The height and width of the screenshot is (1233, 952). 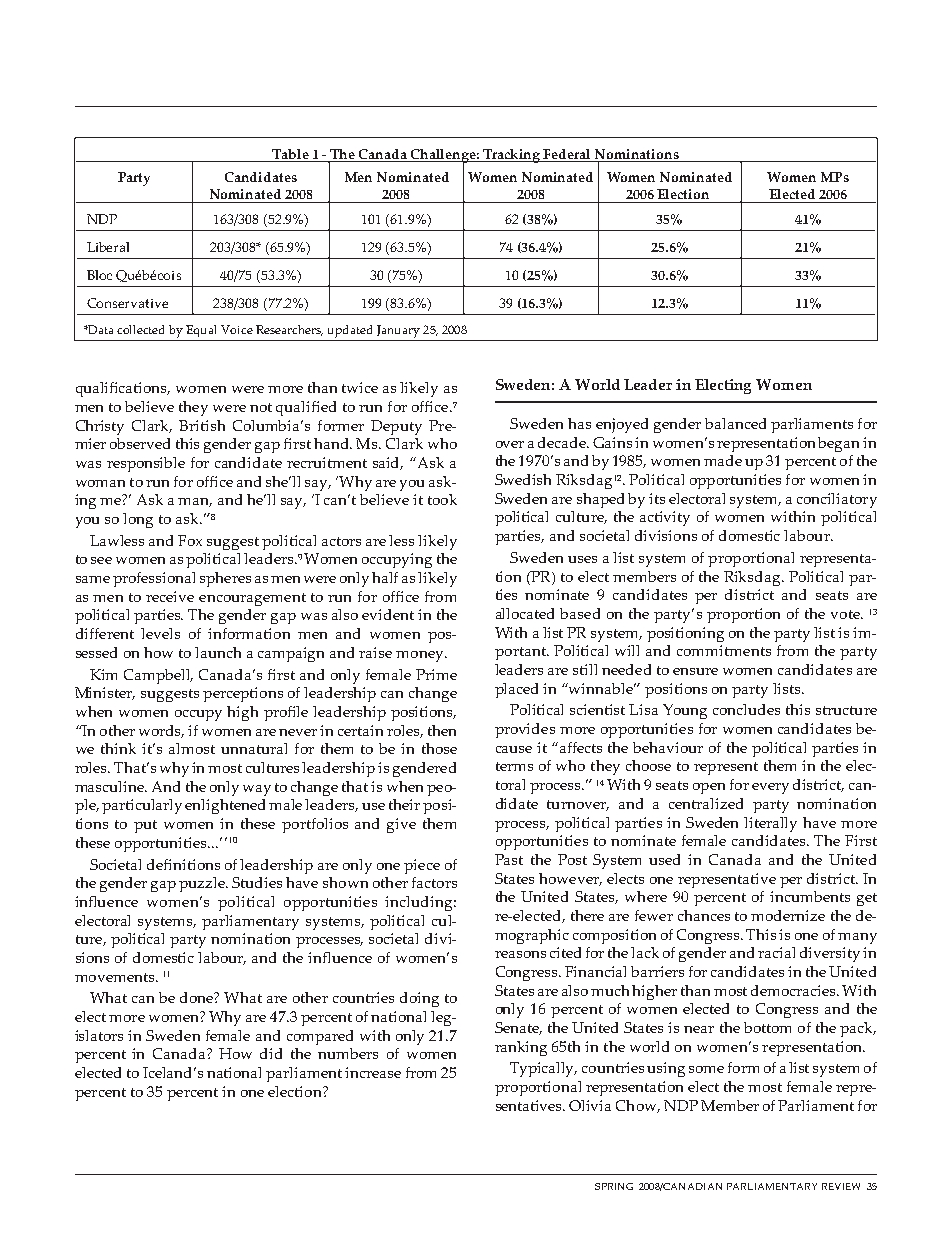 I want to click on Table, so click(x=290, y=154).
